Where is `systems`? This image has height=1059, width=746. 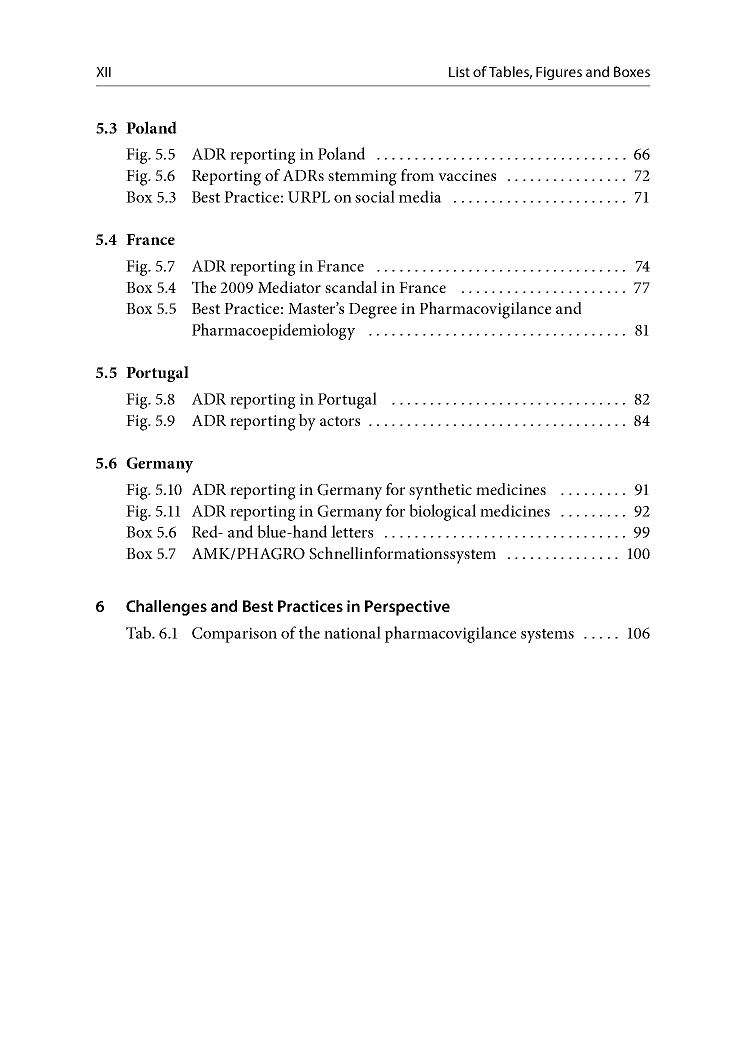
systems is located at coordinates (547, 636).
